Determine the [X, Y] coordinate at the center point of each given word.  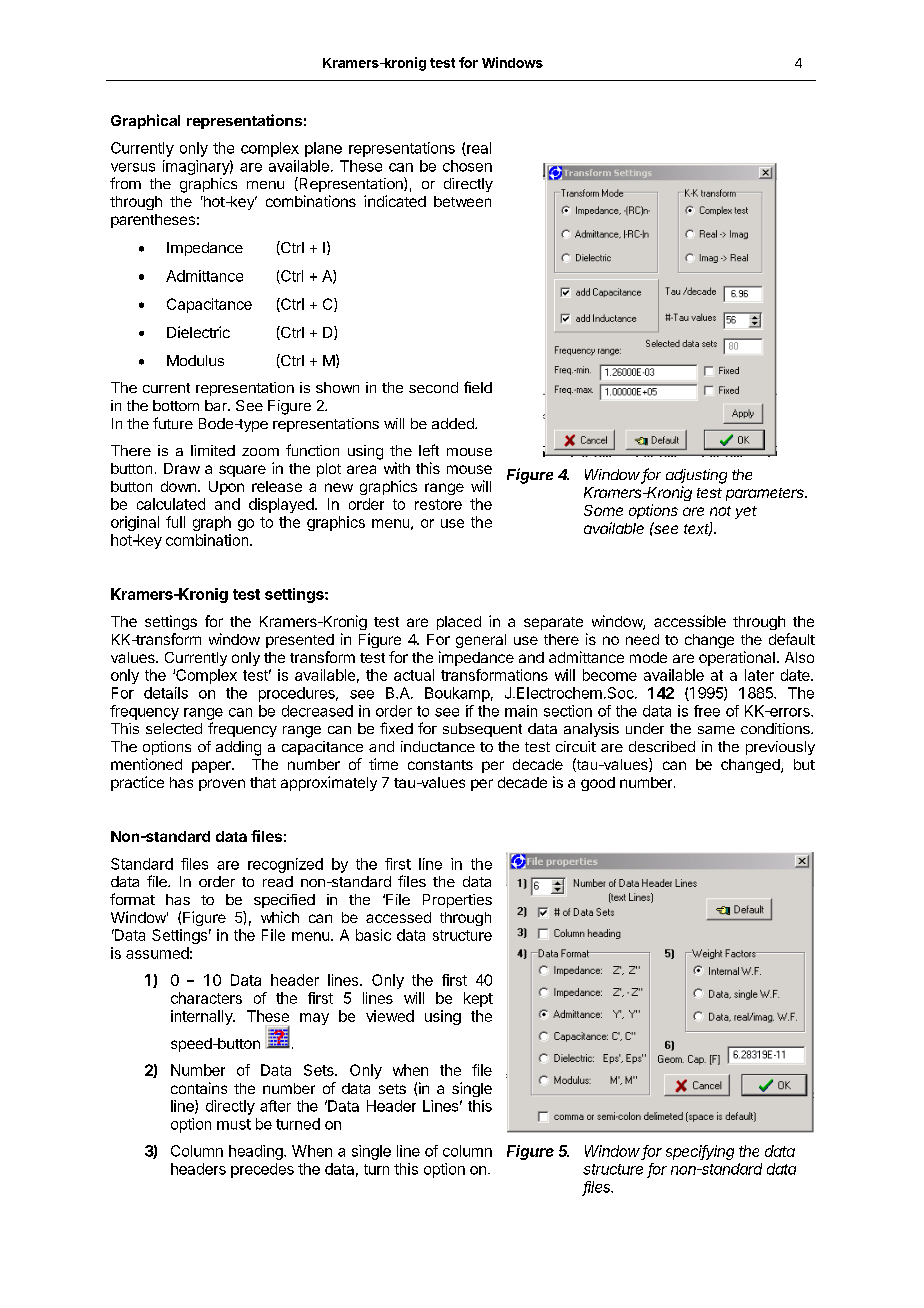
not [720, 511]
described [662, 746]
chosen [467, 166]
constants [440, 765]
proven [222, 785]
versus [133, 167]
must [234, 1124]
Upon [226, 488]
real [478, 149]
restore [438, 504]
